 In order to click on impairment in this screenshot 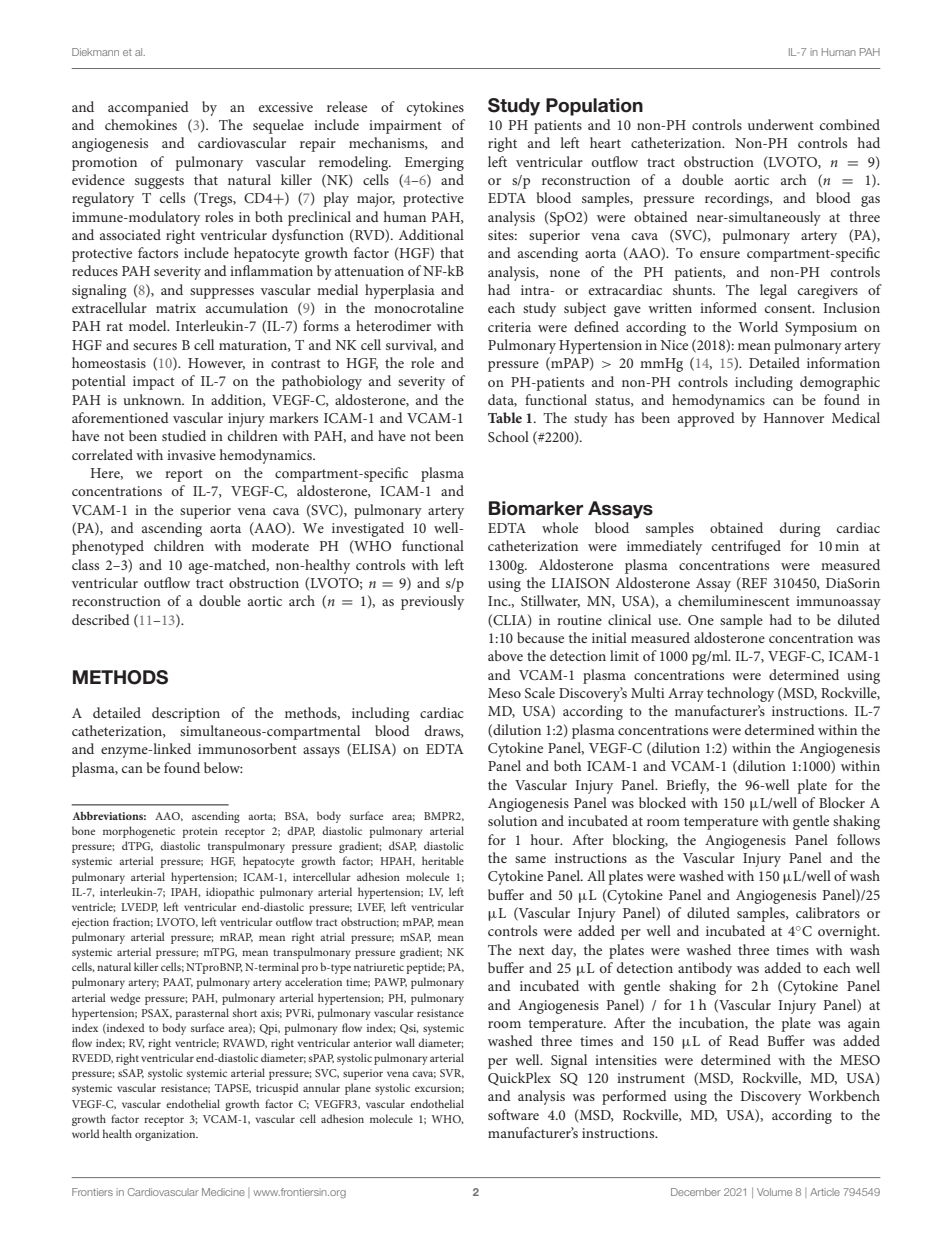, I will do `click(405, 127)`.
